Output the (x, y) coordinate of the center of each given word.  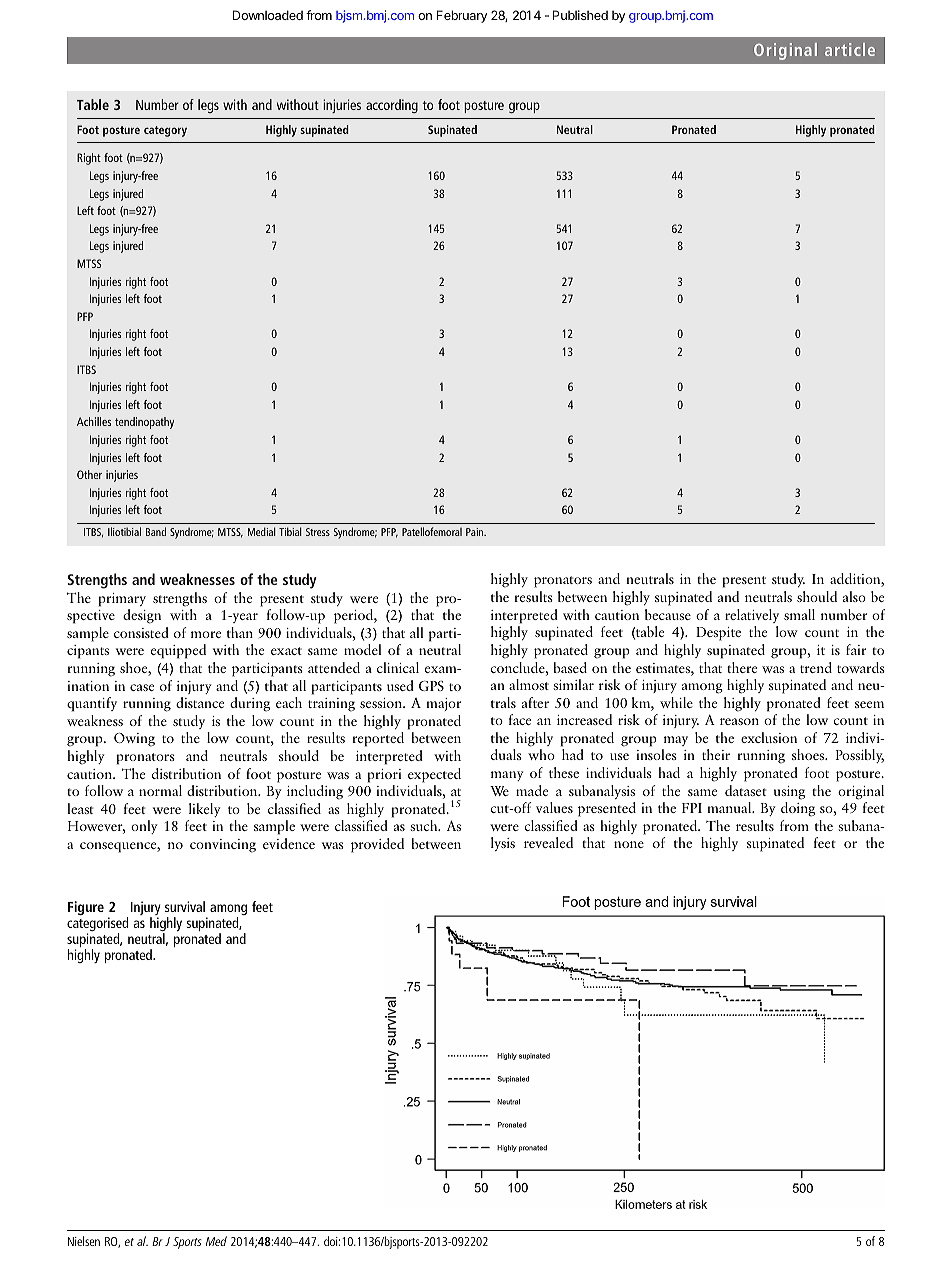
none (629, 844)
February (462, 16)
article (850, 49)
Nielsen (84, 1241)
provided (377, 845)
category (165, 131)
